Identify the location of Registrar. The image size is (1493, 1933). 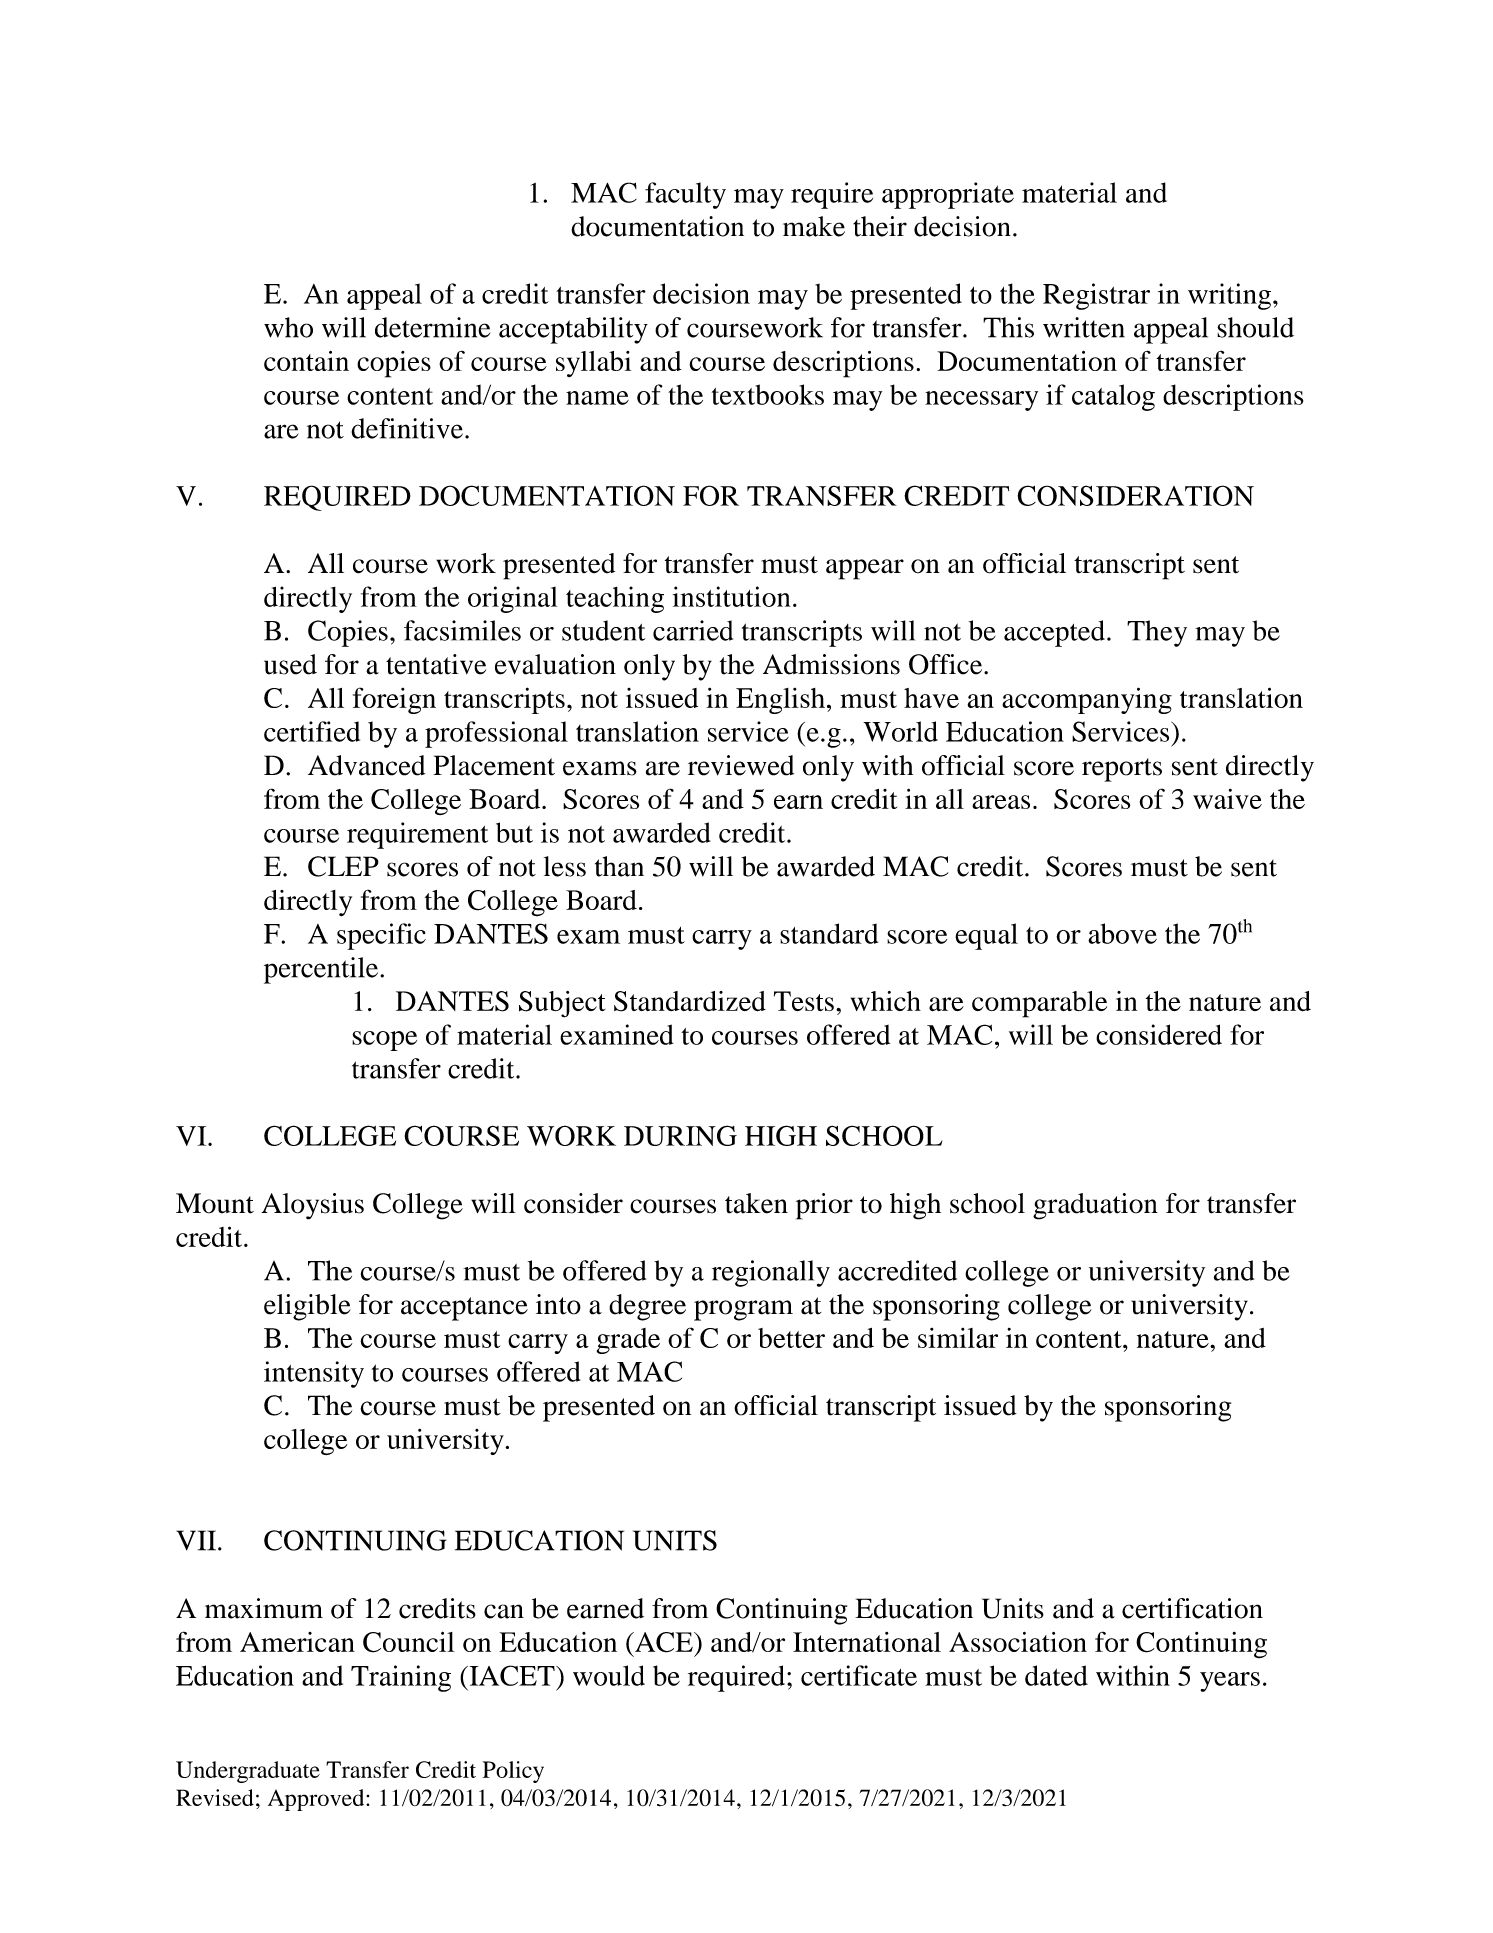
(1096, 296).
